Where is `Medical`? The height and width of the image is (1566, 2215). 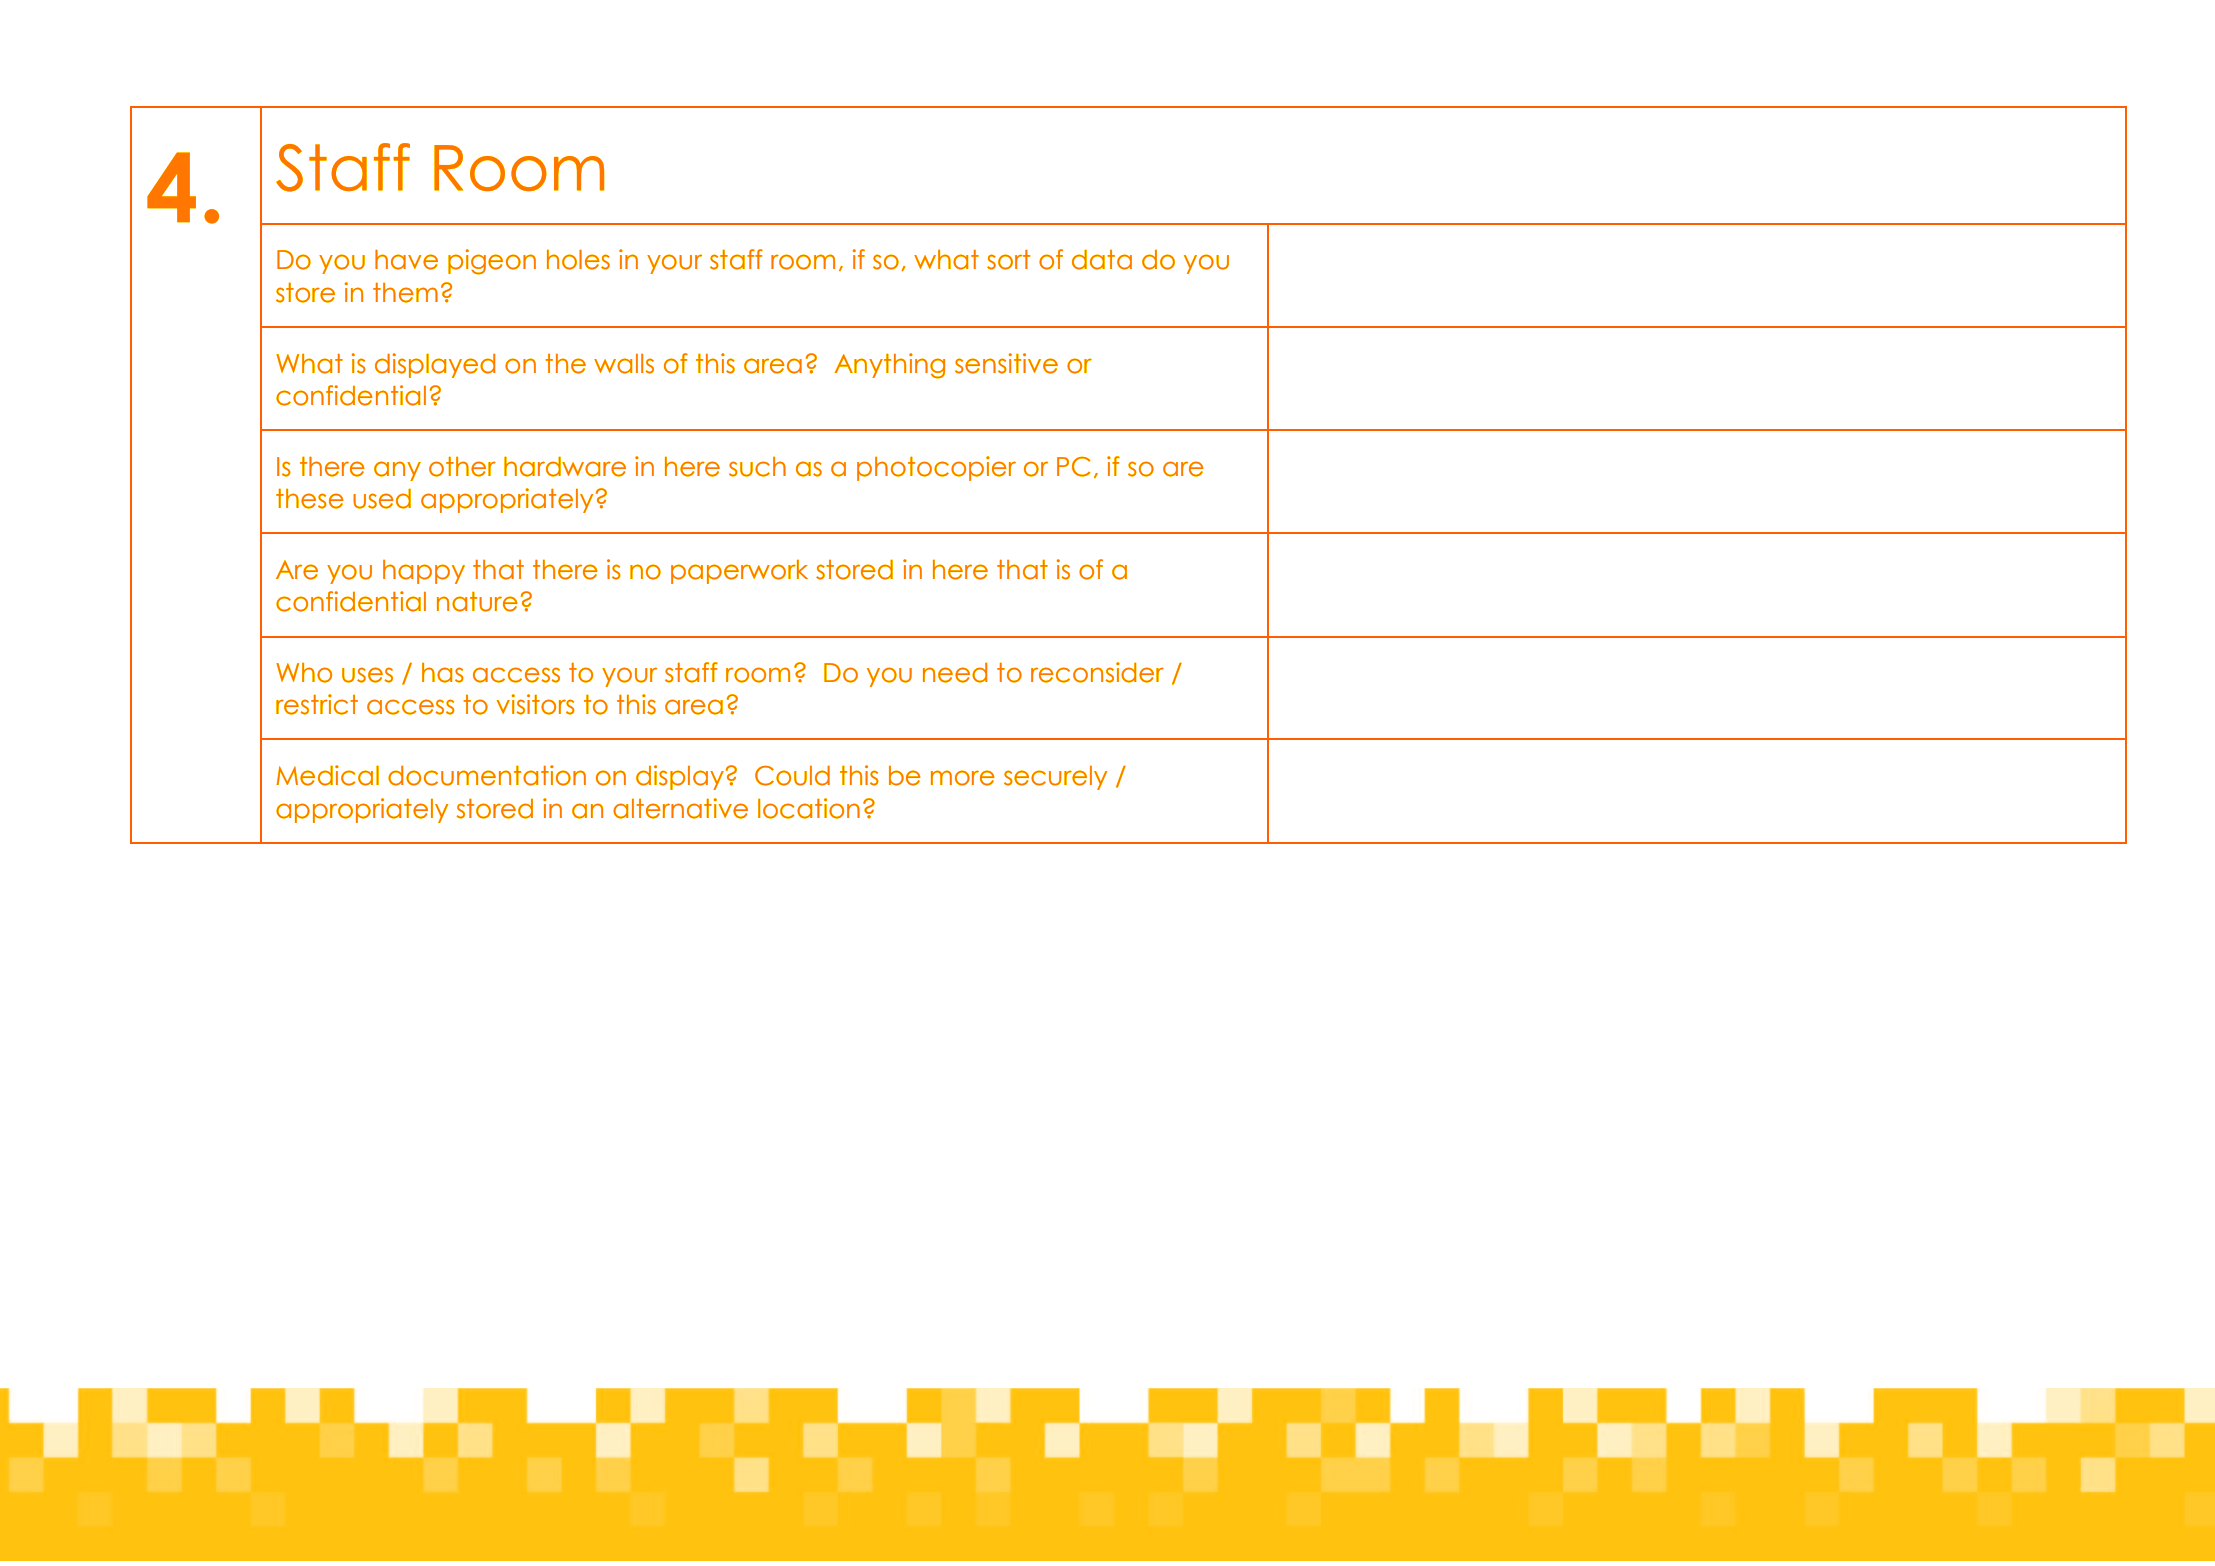
Medical is located at coordinates (327, 775).
